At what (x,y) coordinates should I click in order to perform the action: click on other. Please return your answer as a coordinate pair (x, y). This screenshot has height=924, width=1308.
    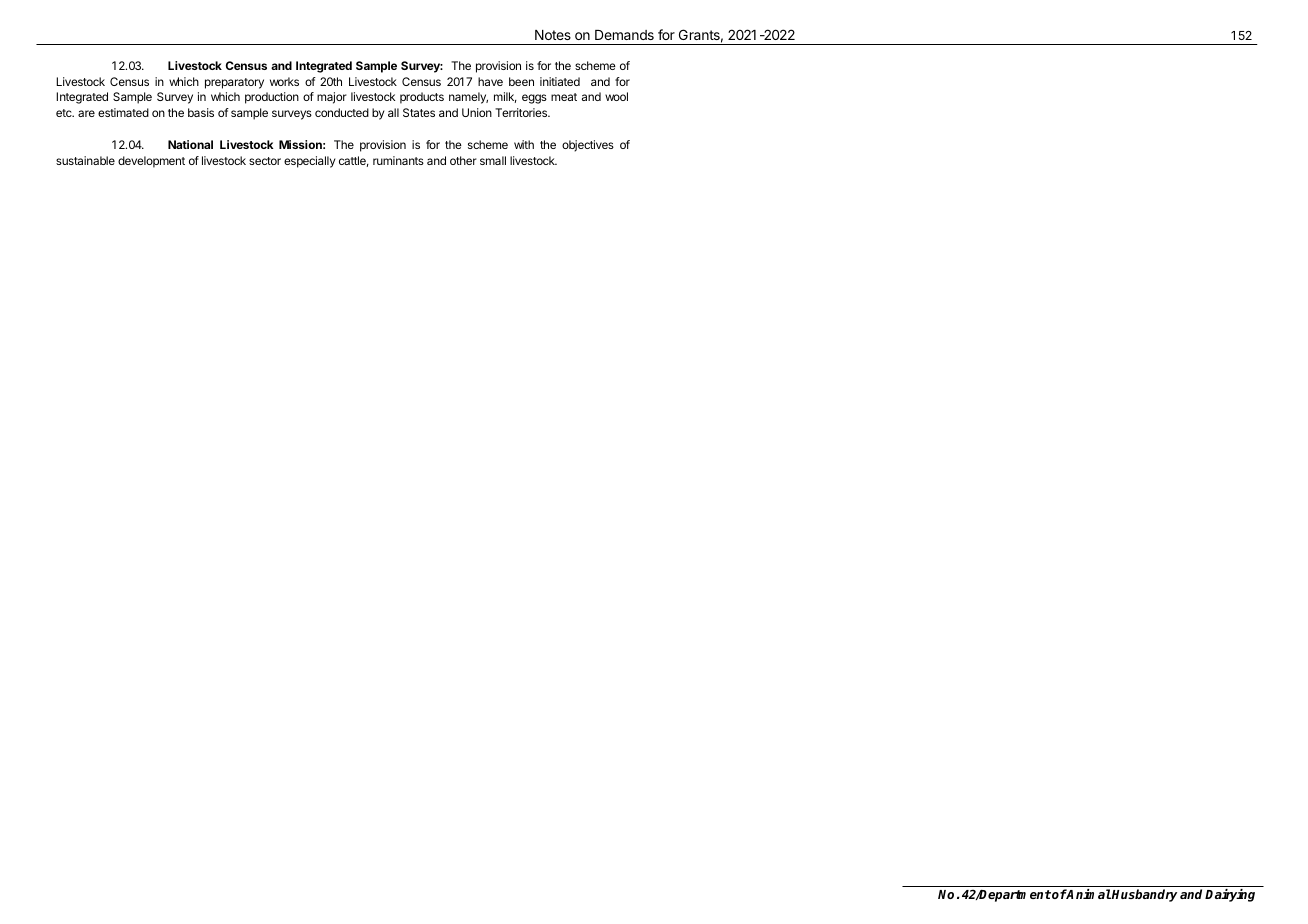
    Looking at the image, I should click on (463, 160).
